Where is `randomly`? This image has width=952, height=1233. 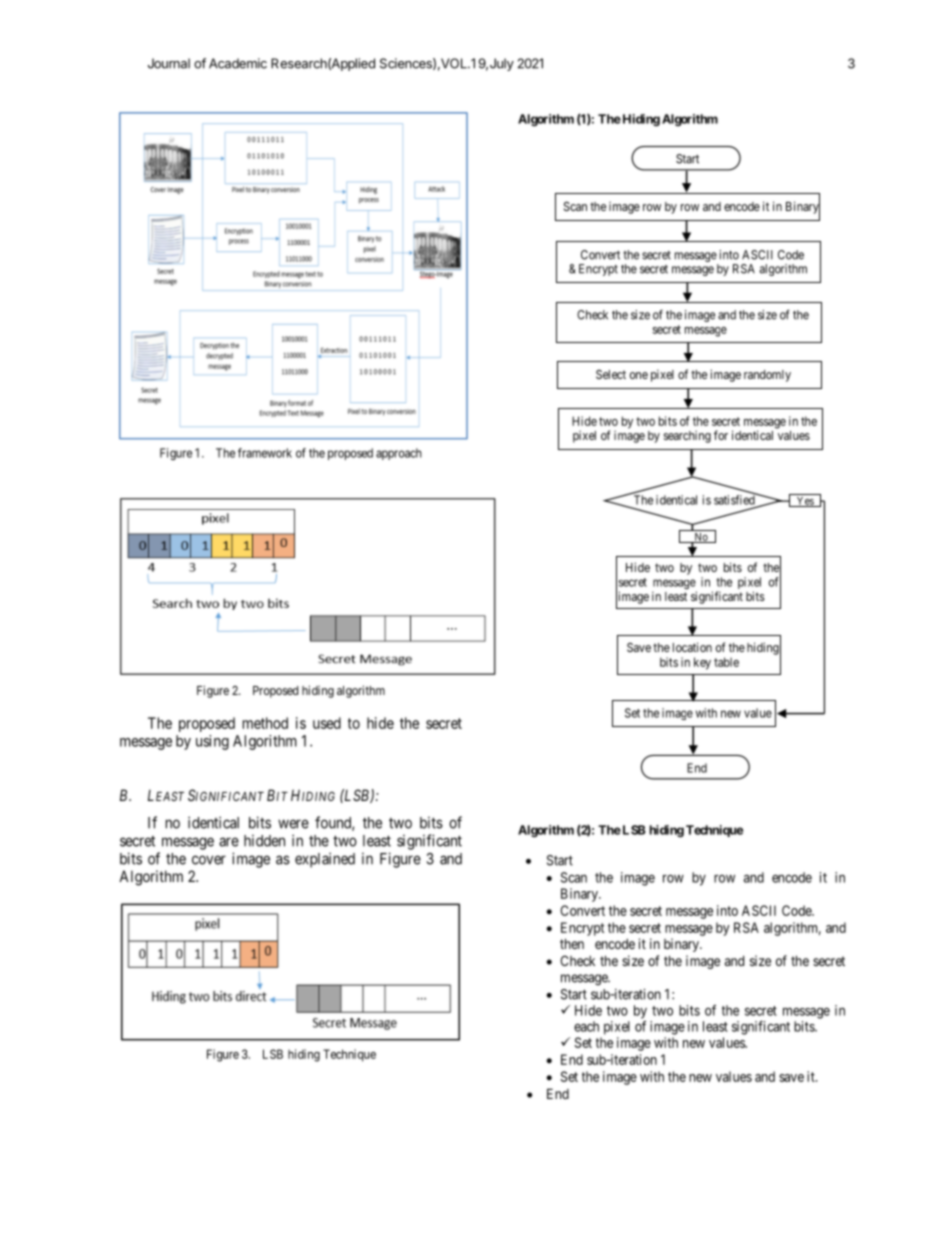 randomly is located at coordinates (767, 376).
